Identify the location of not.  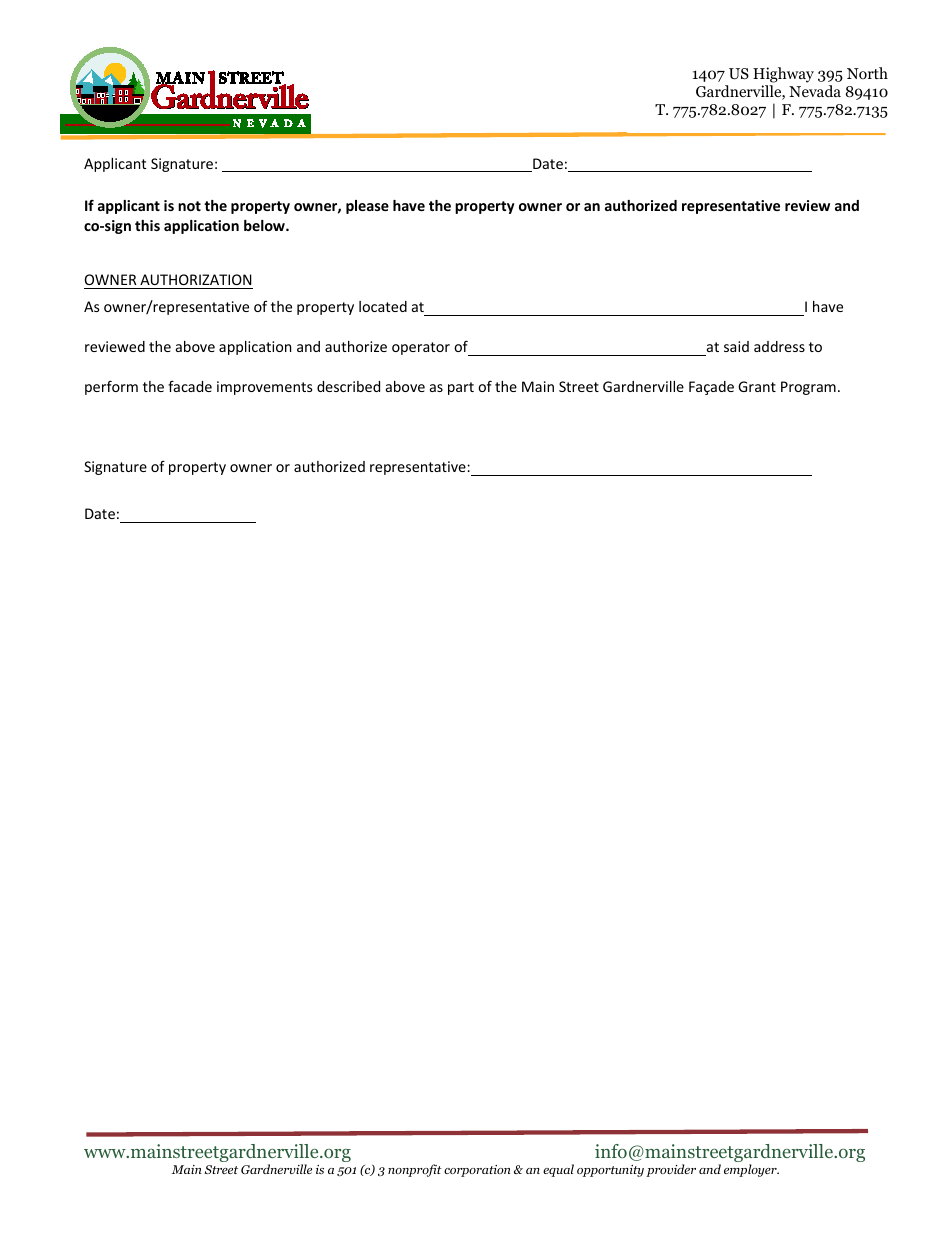
(189, 206).
